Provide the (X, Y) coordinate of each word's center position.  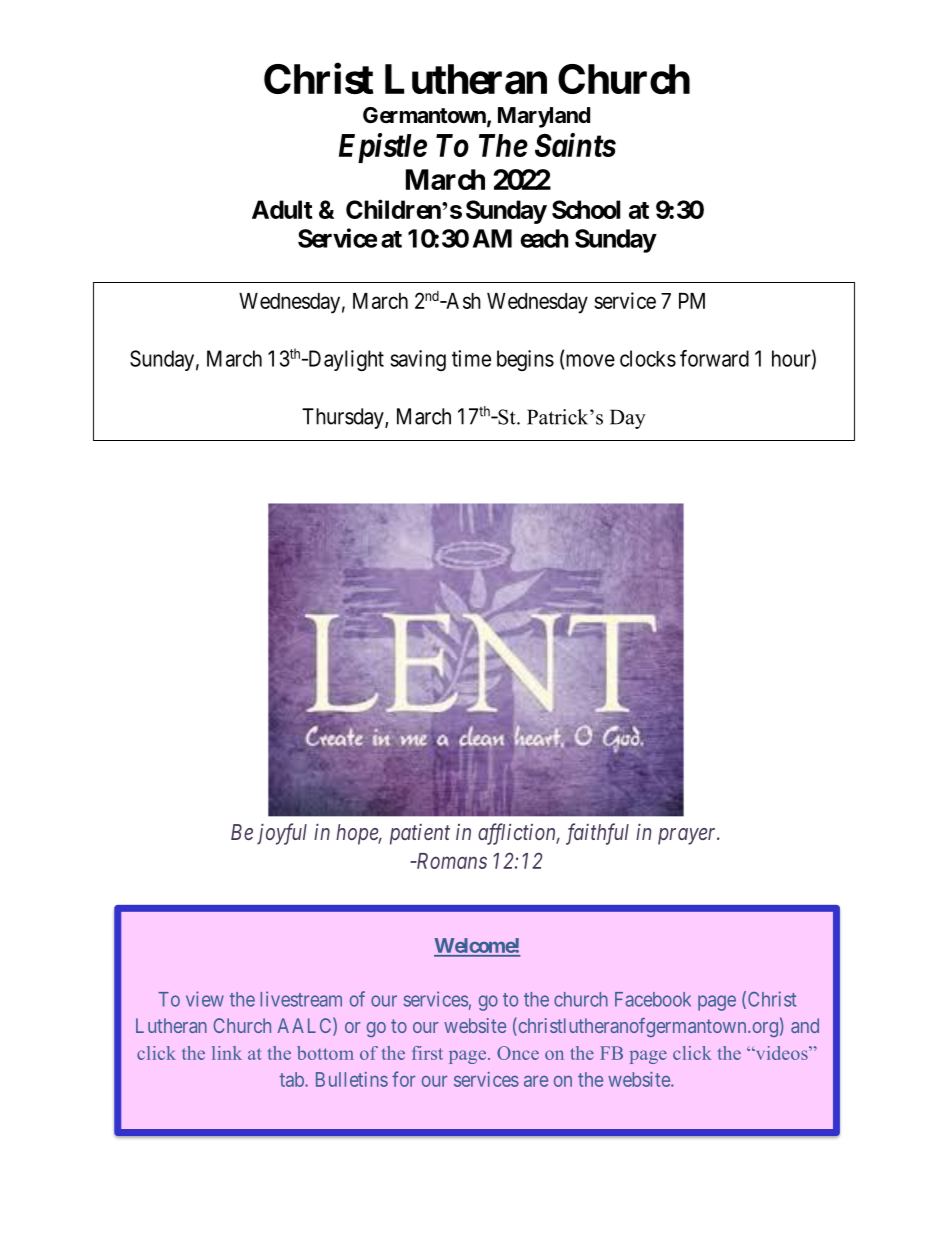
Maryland (544, 117)
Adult (282, 209)
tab (293, 1079)
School (586, 209)
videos (781, 1053)
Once (518, 1053)
